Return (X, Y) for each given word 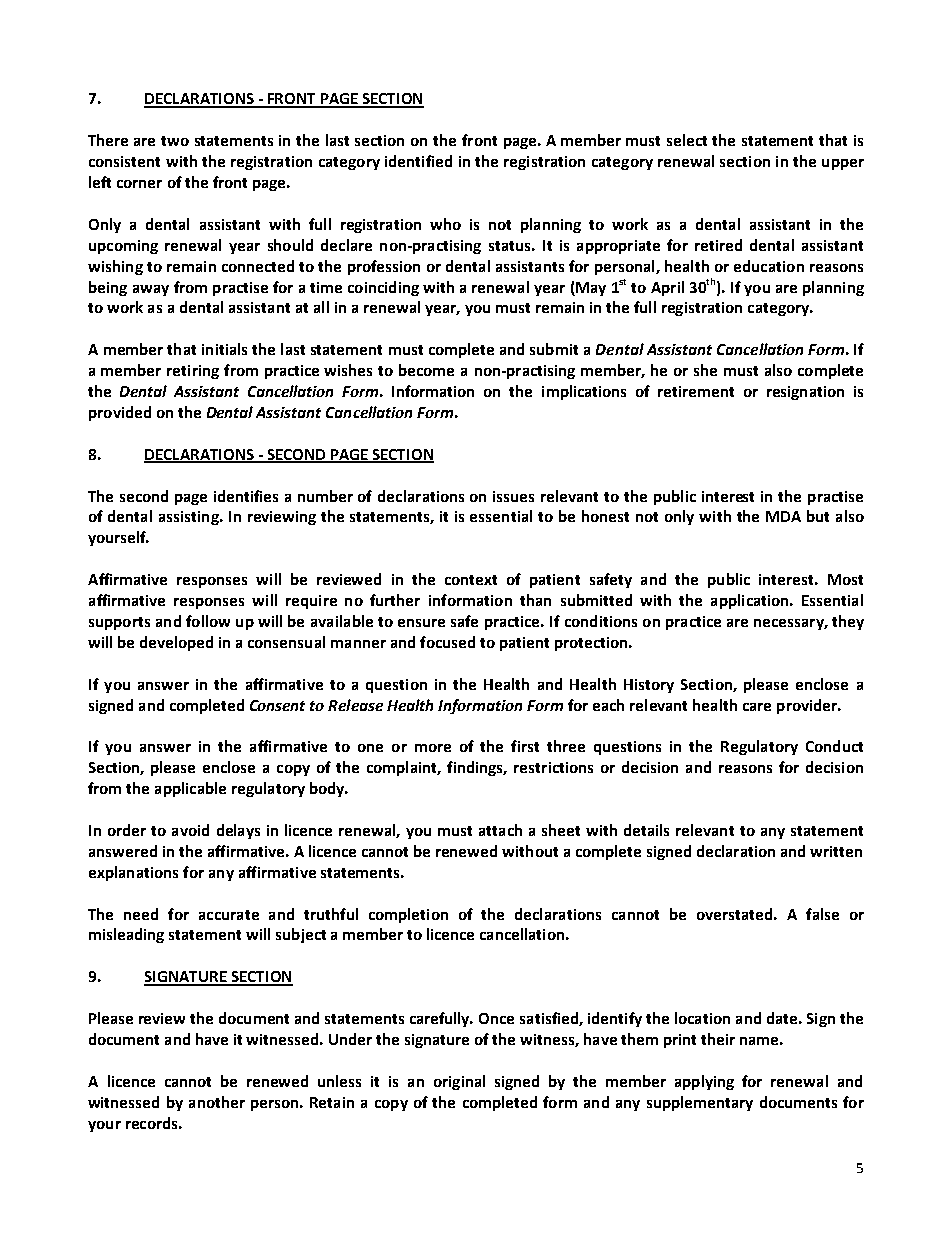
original (459, 1082)
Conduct (834, 746)
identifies (246, 496)
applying (704, 1082)
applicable (190, 789)
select (687, 140)
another (217, 1102)
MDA (783, 516)
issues (513, 496)
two (175, 141)
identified (418, 161)
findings (476, 768)
